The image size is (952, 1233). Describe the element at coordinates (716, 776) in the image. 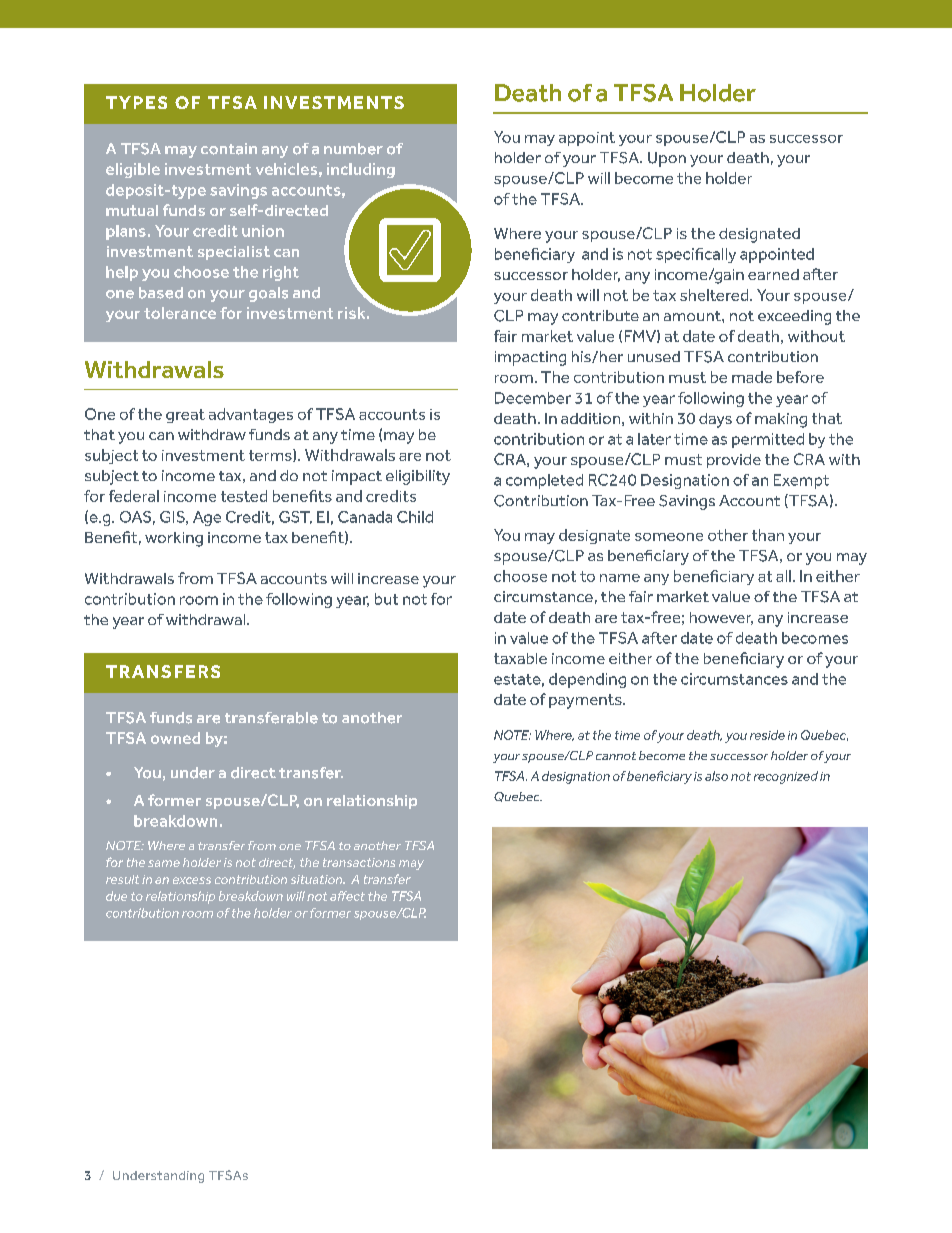

I see `also` at that location.
